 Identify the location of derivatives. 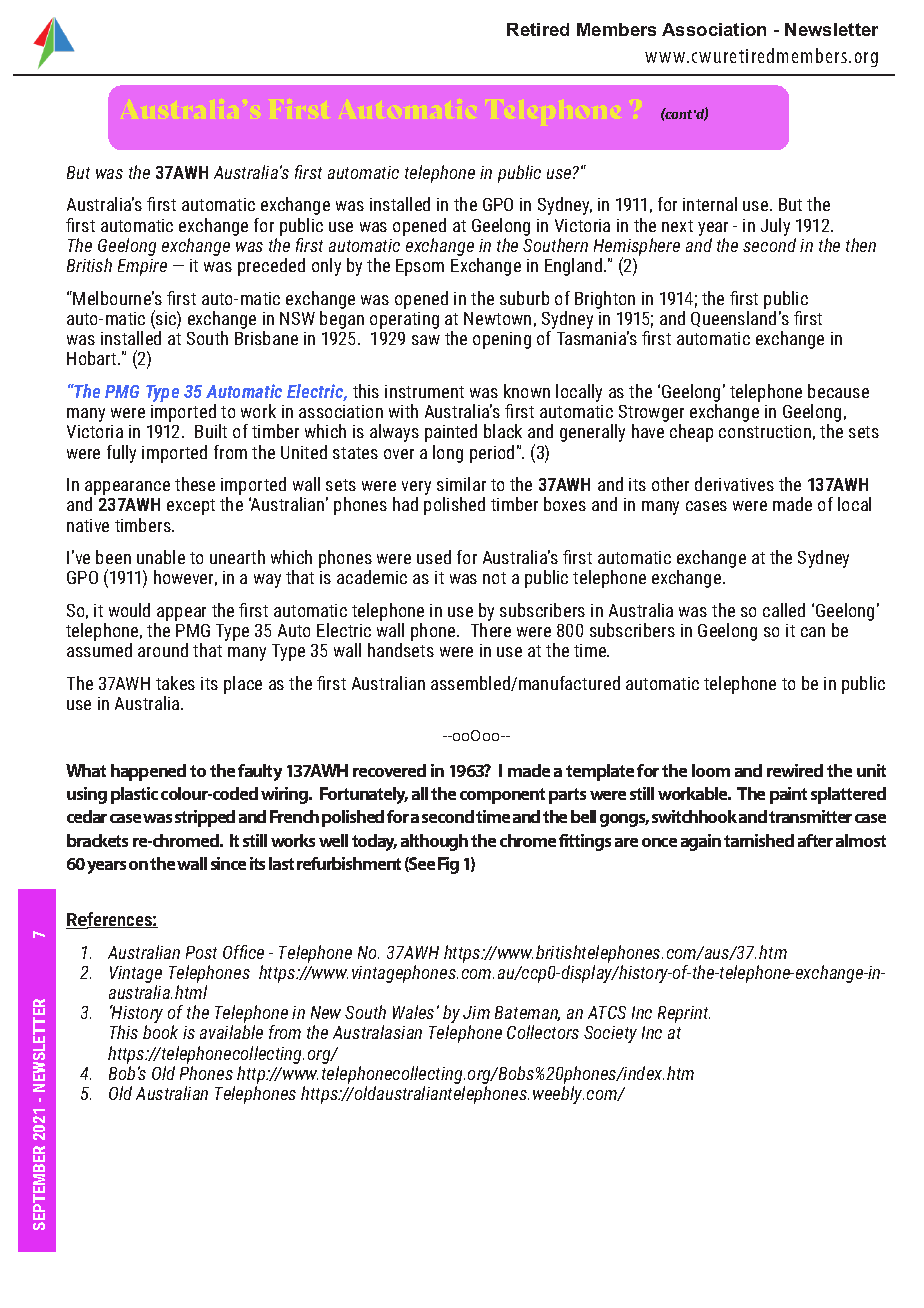
(734, 484).
